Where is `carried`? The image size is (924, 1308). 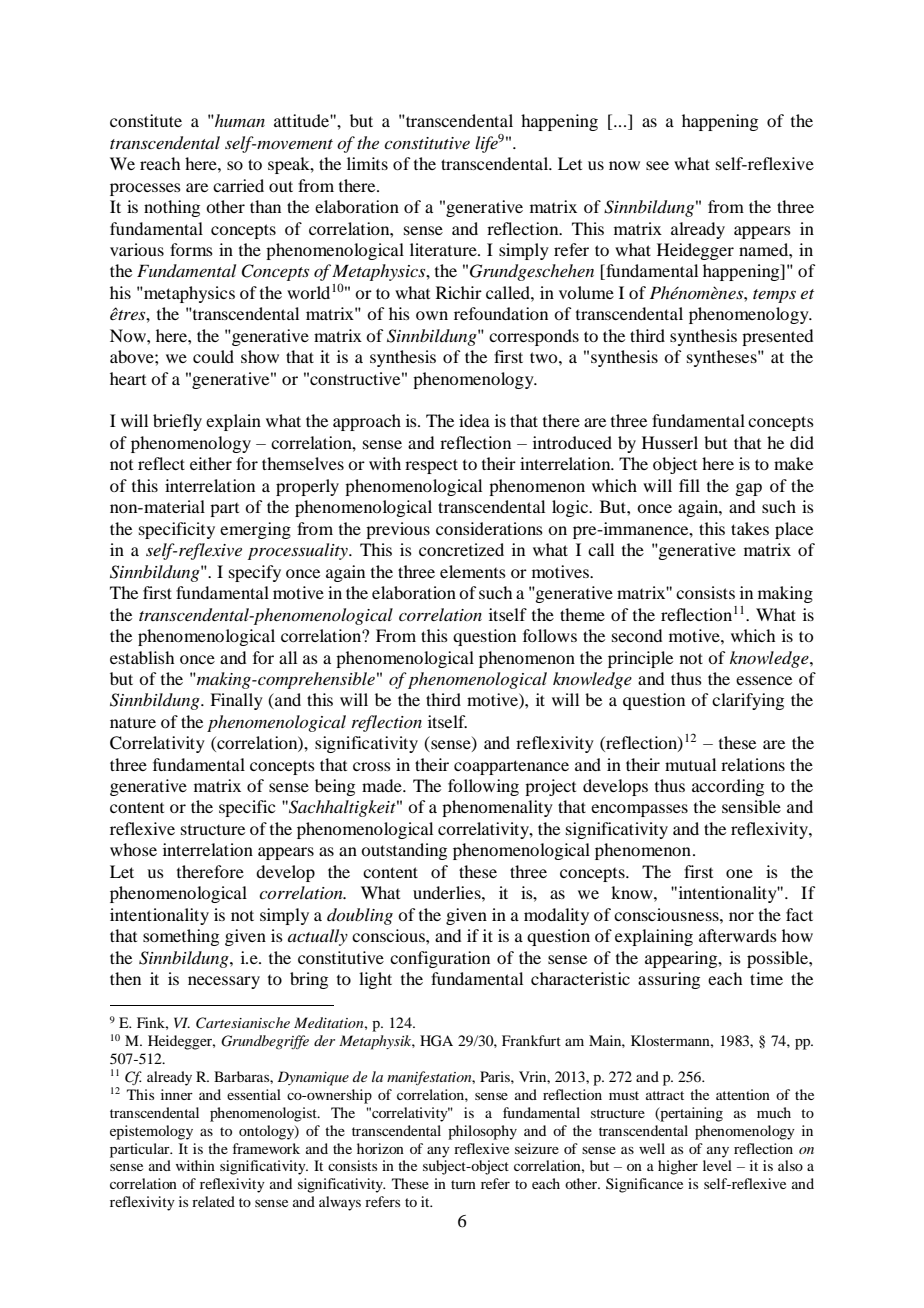 carried is located at coordinates (238, 185).
